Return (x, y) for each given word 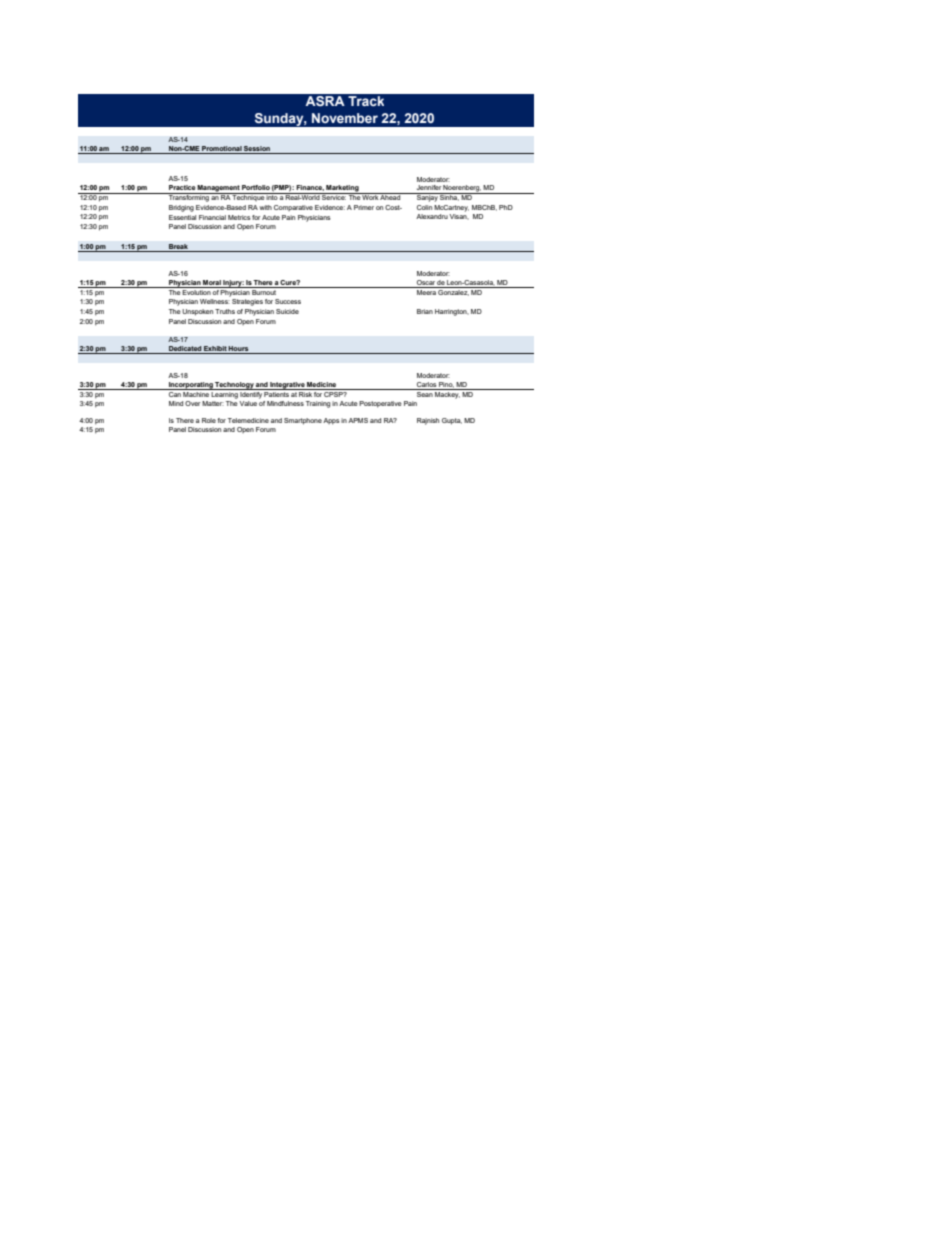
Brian (425, 311)
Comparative (293, 208)
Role (209, 420)
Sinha (449, 197)
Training (318, 404)
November (345, 118)
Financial (212, 217)
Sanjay (427, 197)
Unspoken (197, 312)
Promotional (222, 148)
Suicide (287, 311)
